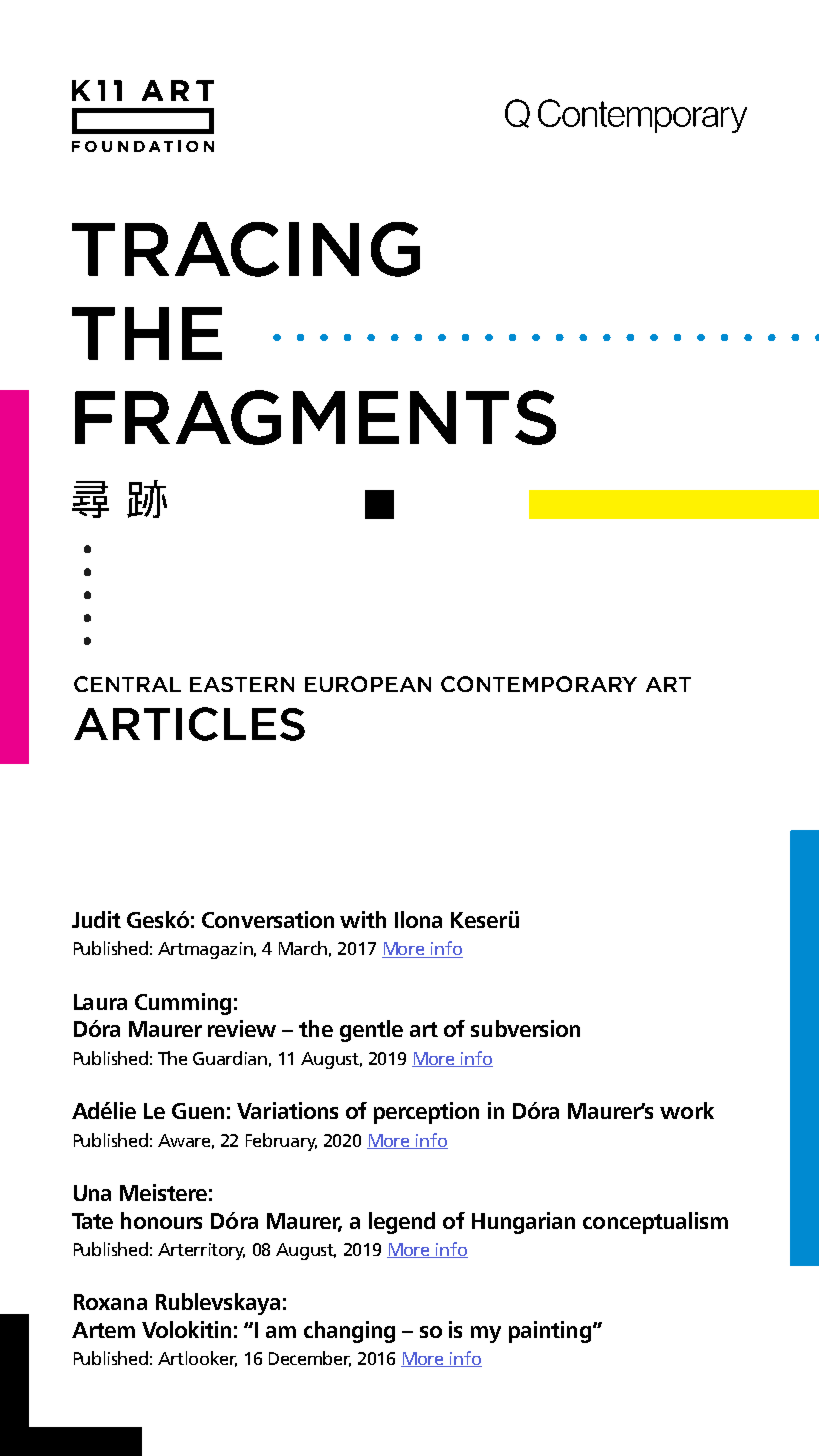 The height and width of the screenshot is (1456, 819). Describe the element at coordinates (189, 724) in the screenshot. I see `ARTICLES` at that location.
